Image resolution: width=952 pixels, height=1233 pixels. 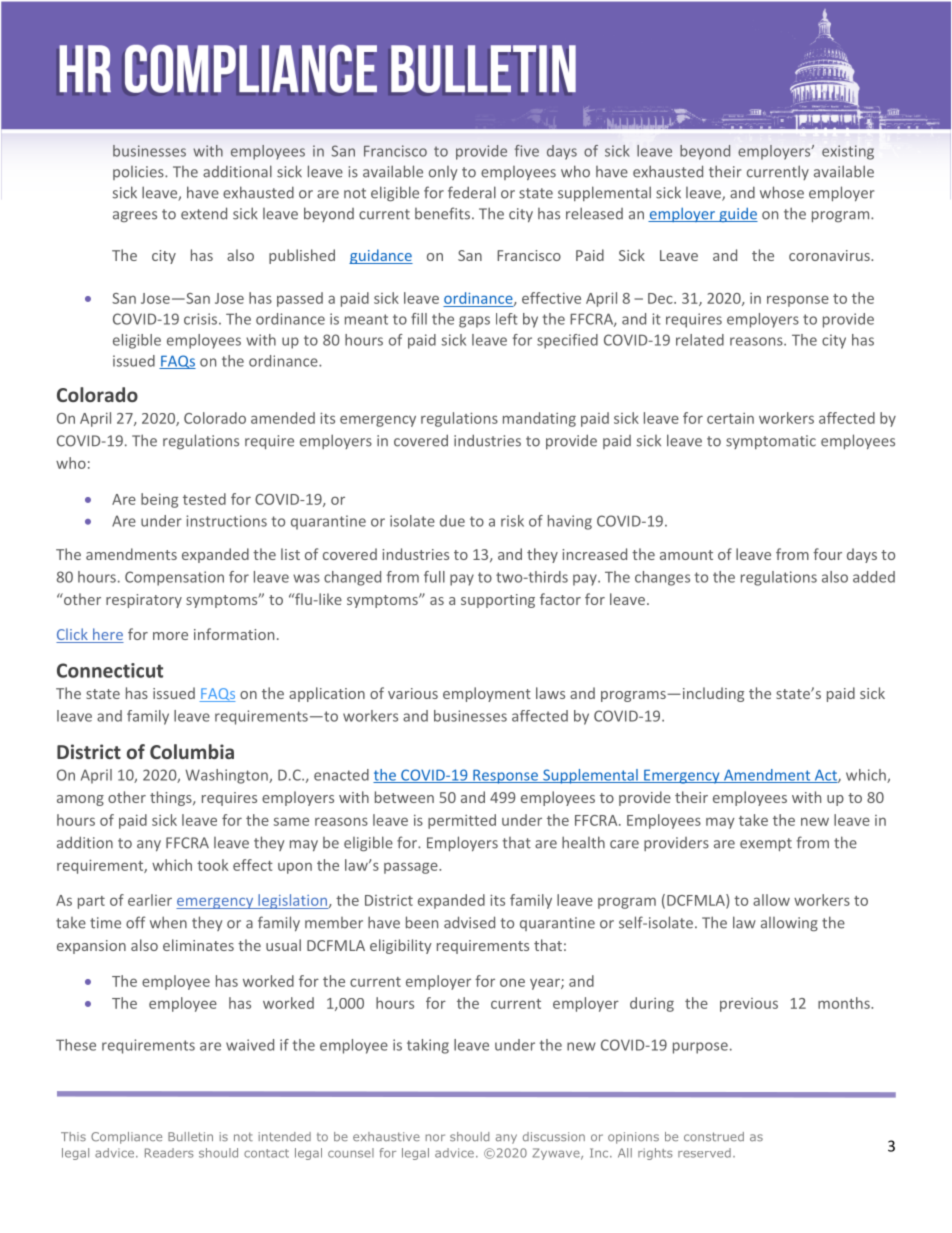 I want to click on Bulletin, so click(x=190, y=1136).
